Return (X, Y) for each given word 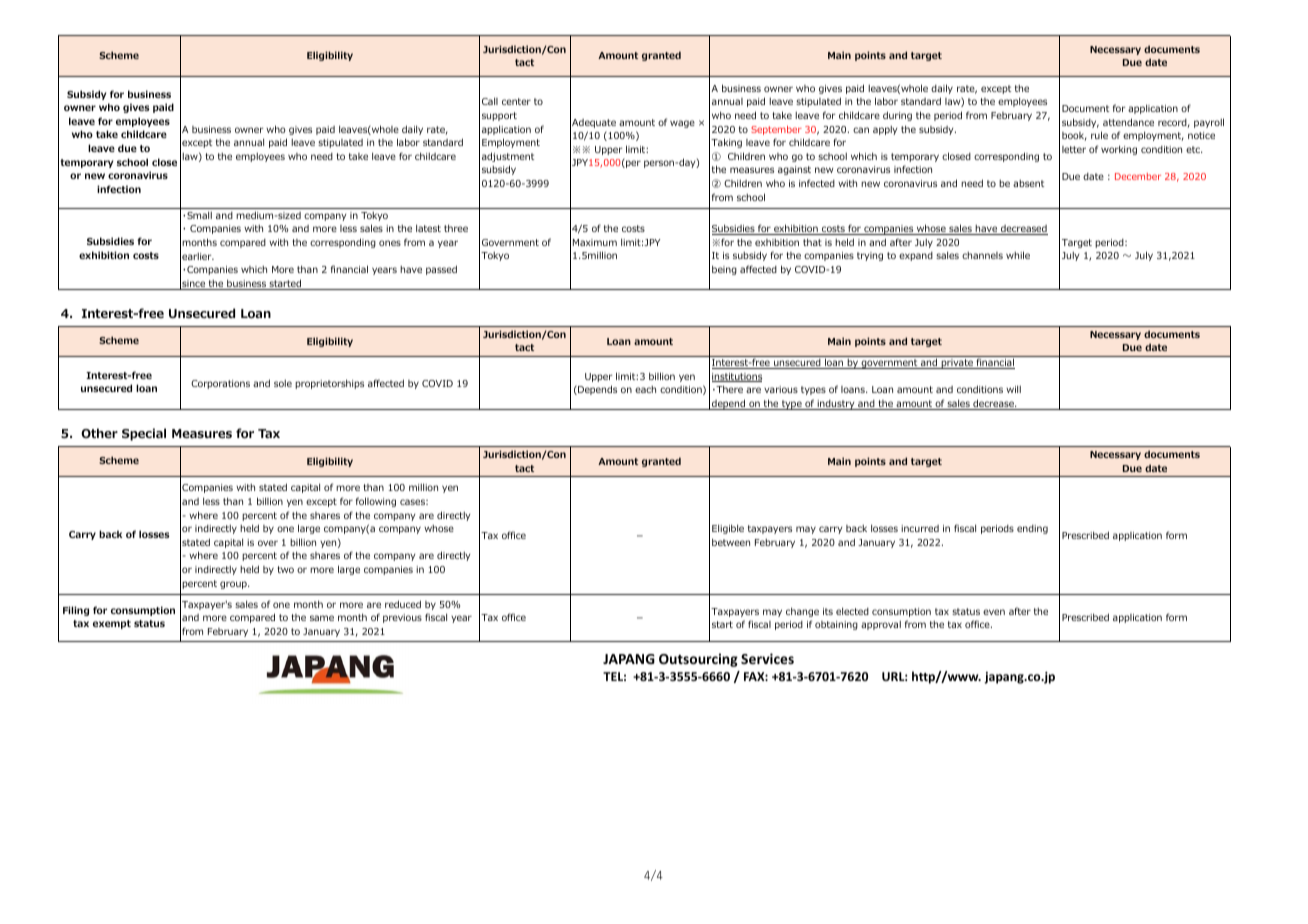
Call (490, 101)
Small (199, 215)
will (1013, 389)
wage (682, 124)
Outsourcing (698, 660)
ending (1032, 529)
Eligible (728, 529)
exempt (112, 624)
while (1018, 255)
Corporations (220, 384)
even (994, 612)
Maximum (595, 242)
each (645, 389)
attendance (1128, 122)
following (376, 502)
